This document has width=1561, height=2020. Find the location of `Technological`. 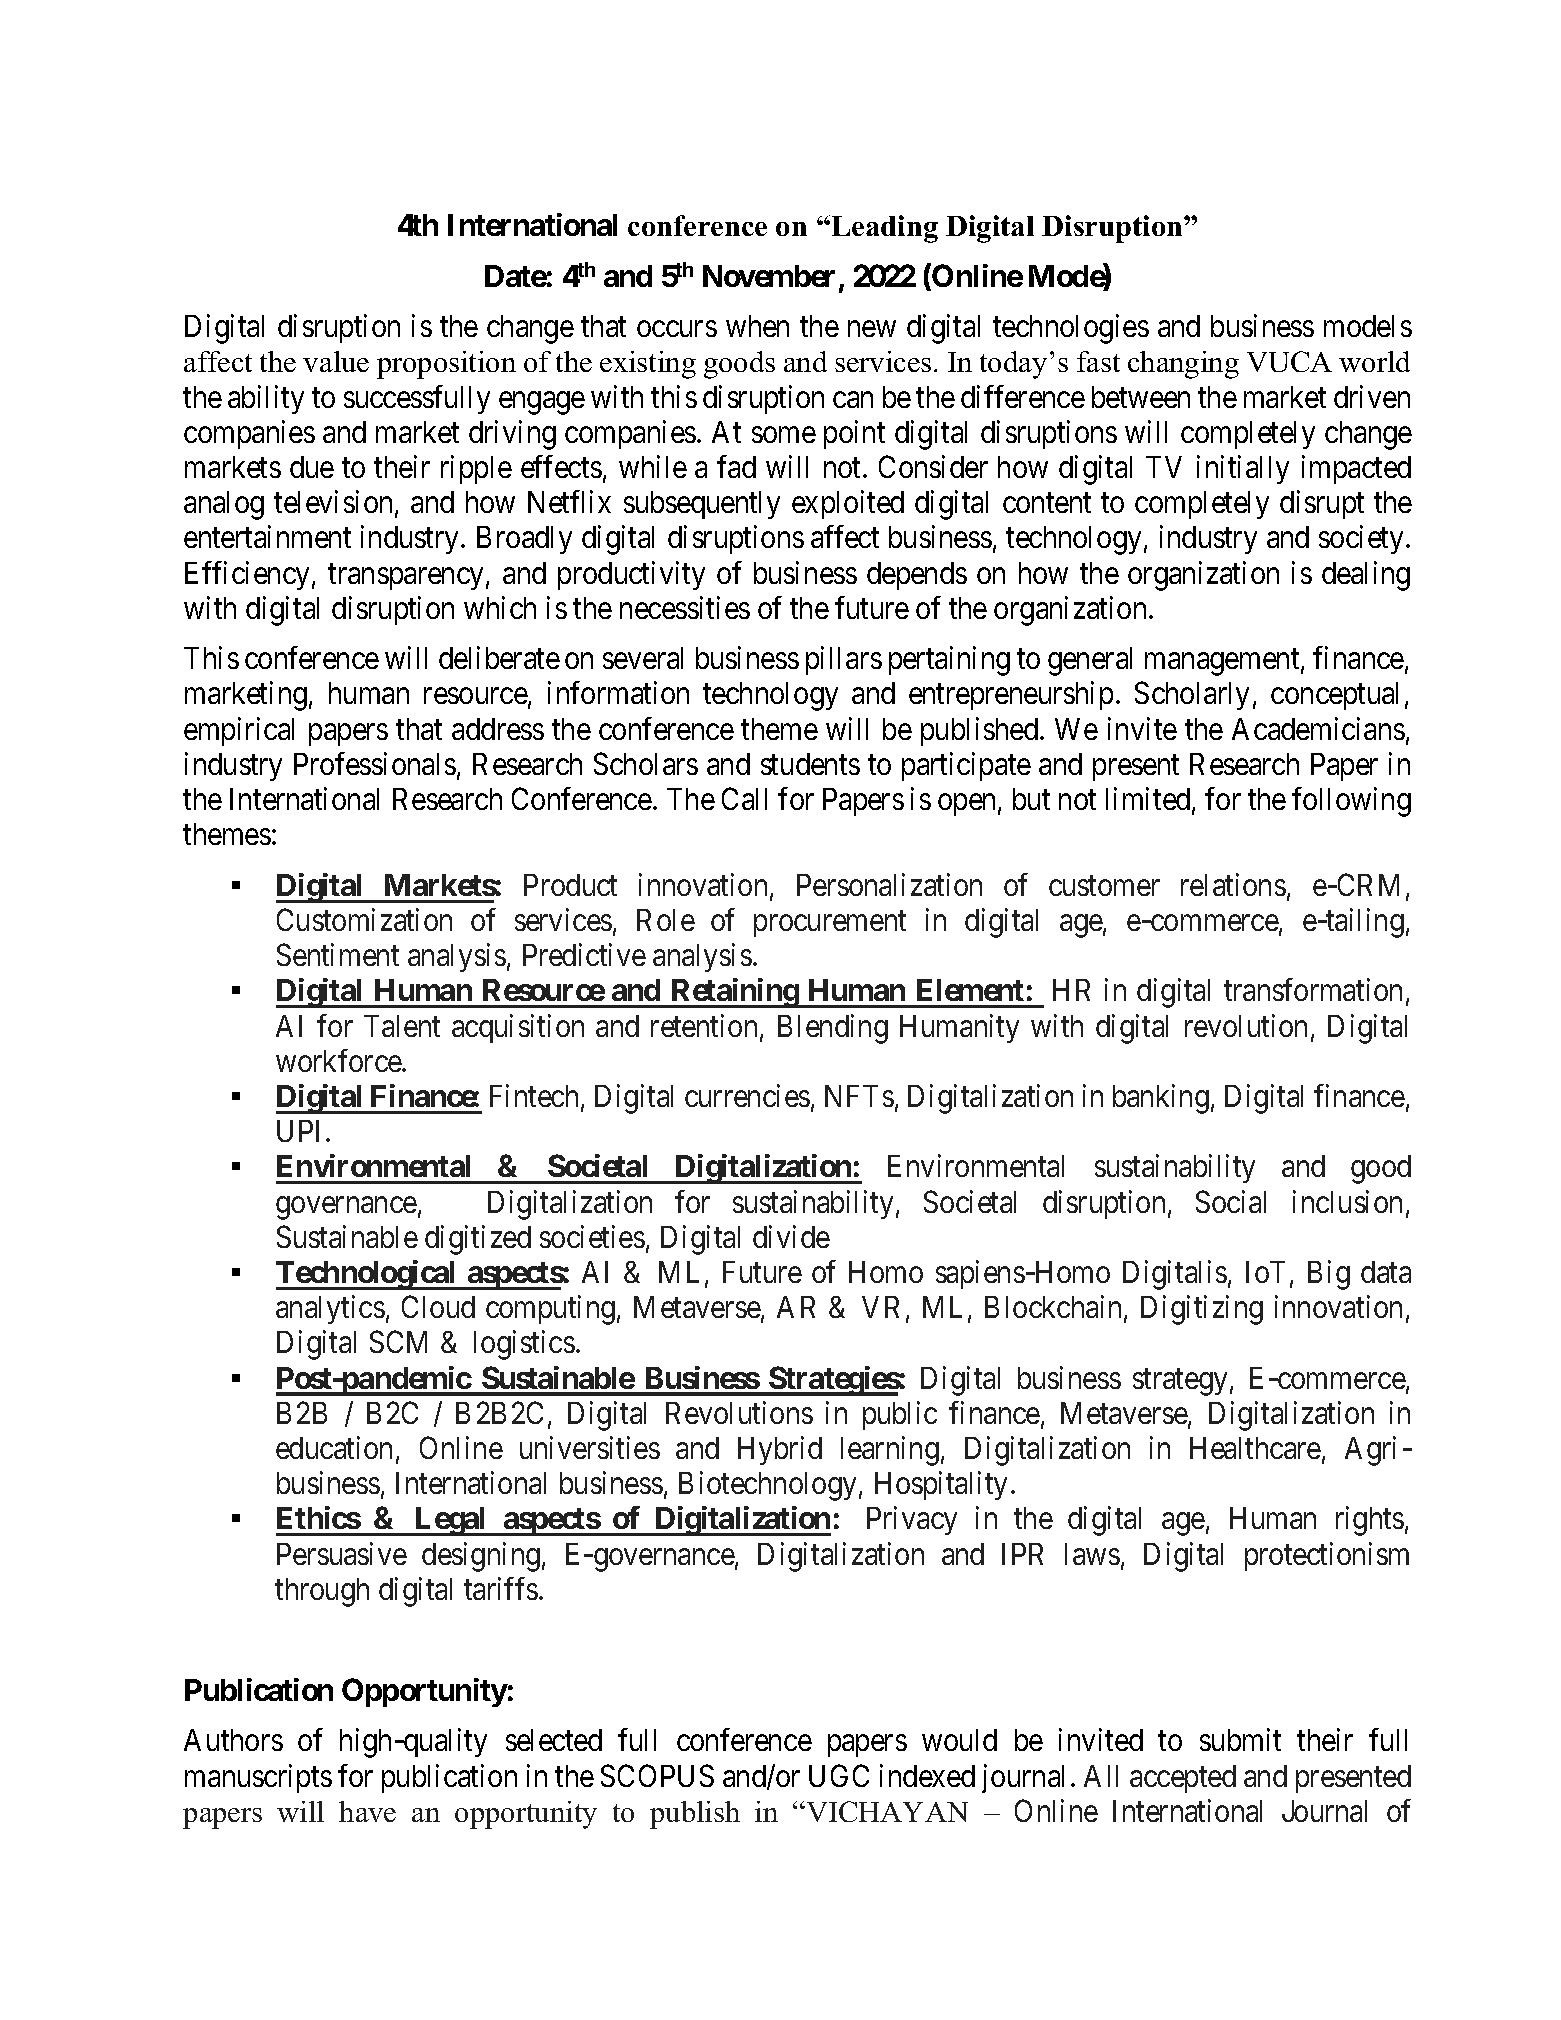

Technological is located at coordinates (367, 1275).
